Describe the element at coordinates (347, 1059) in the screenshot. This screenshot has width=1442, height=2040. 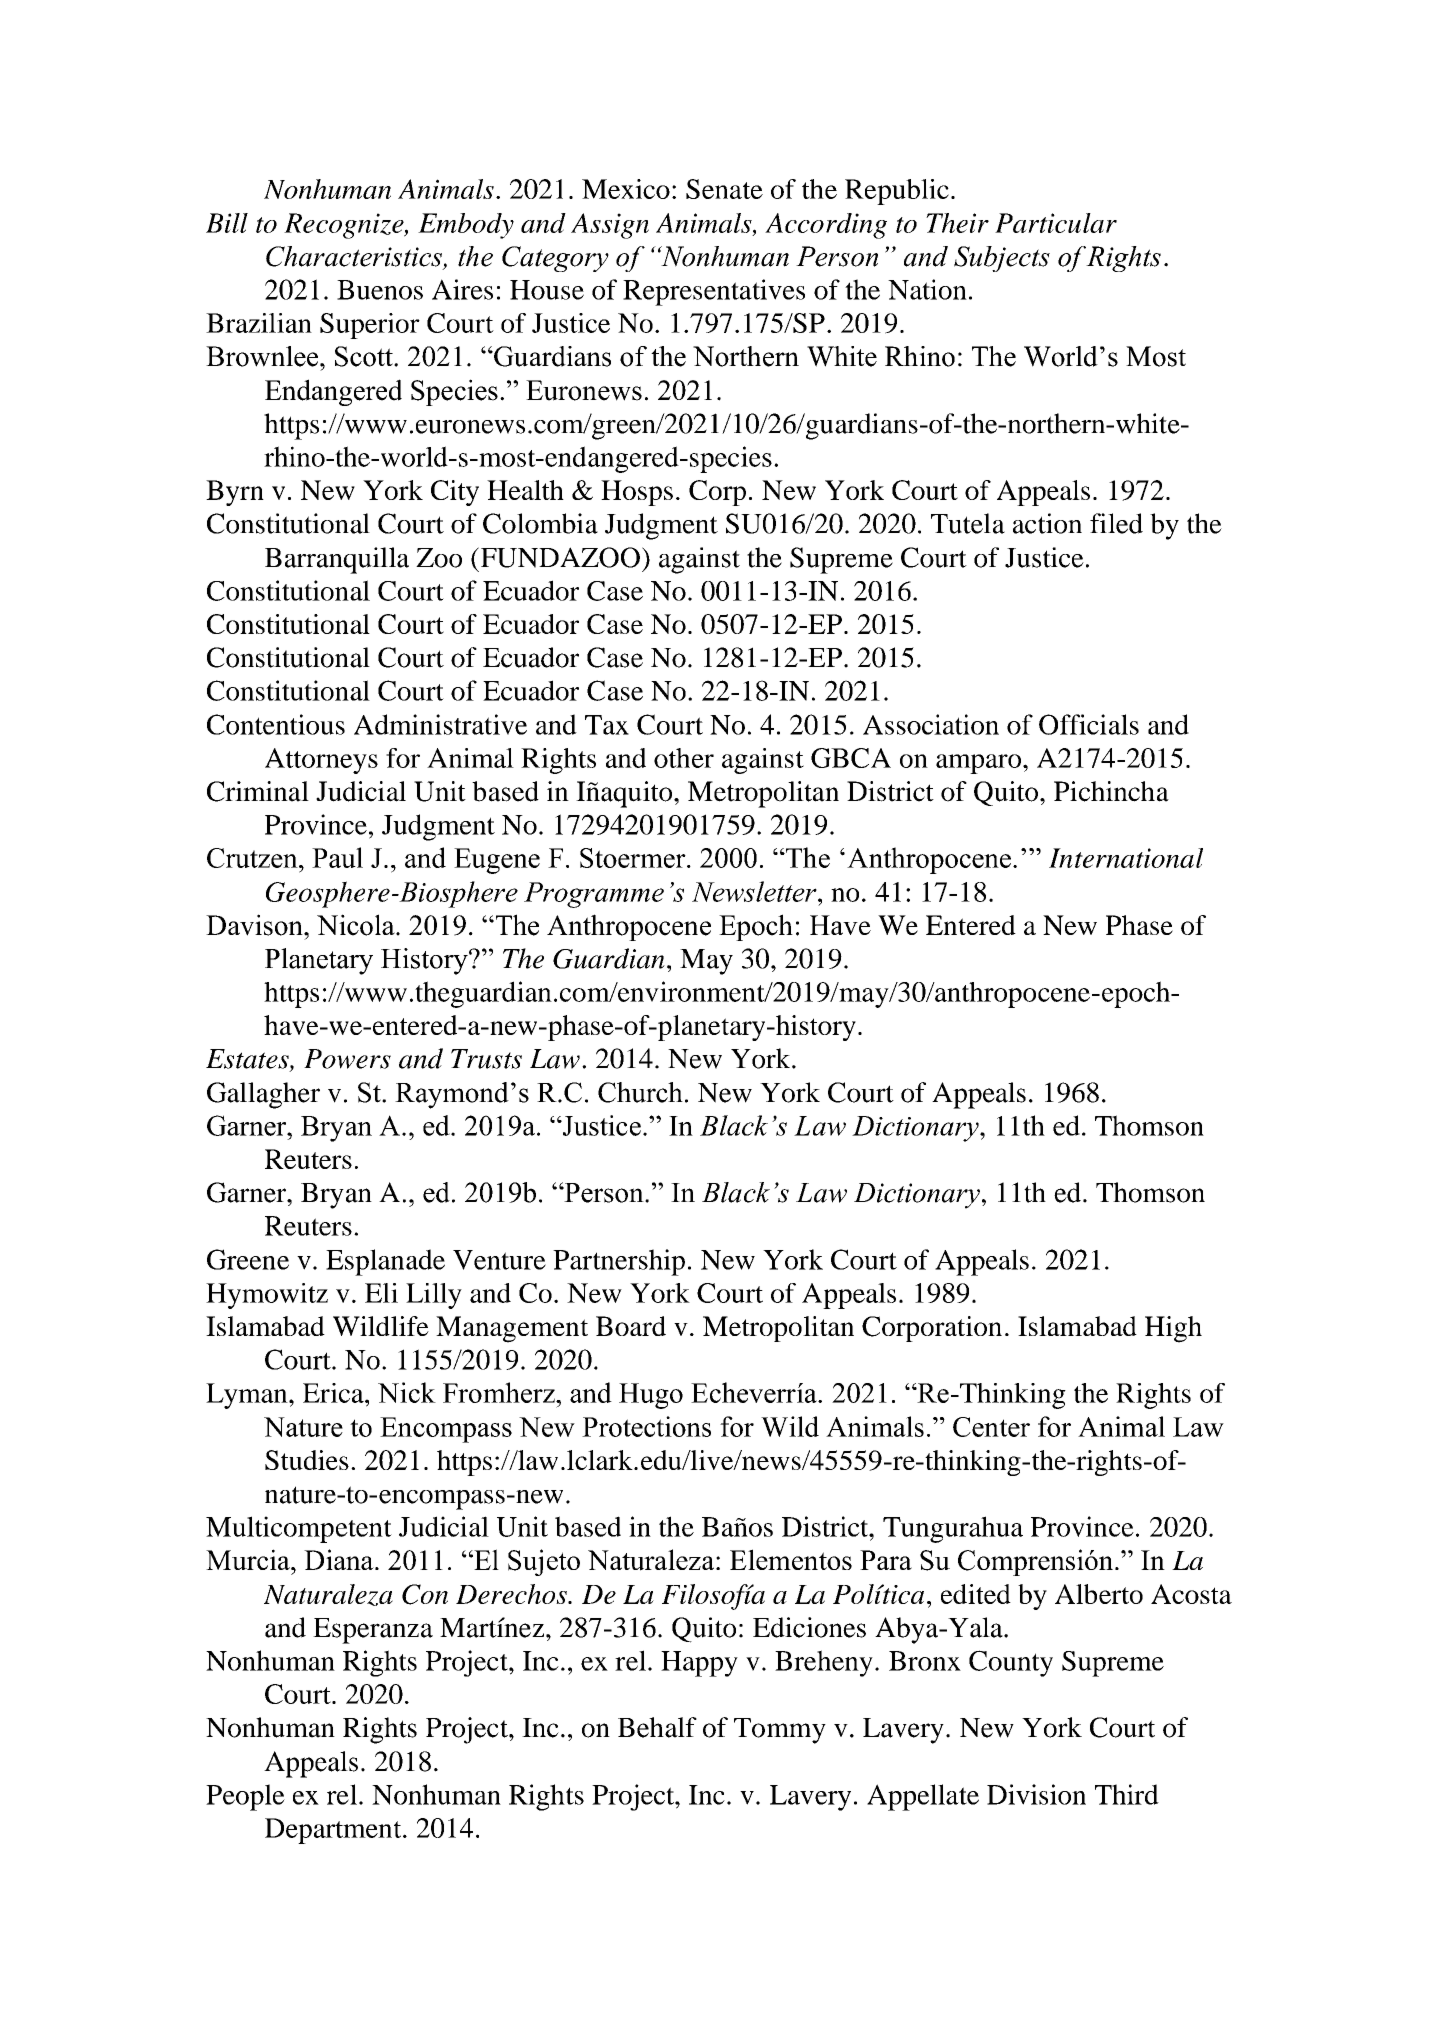
I see `Powers` at that location.
